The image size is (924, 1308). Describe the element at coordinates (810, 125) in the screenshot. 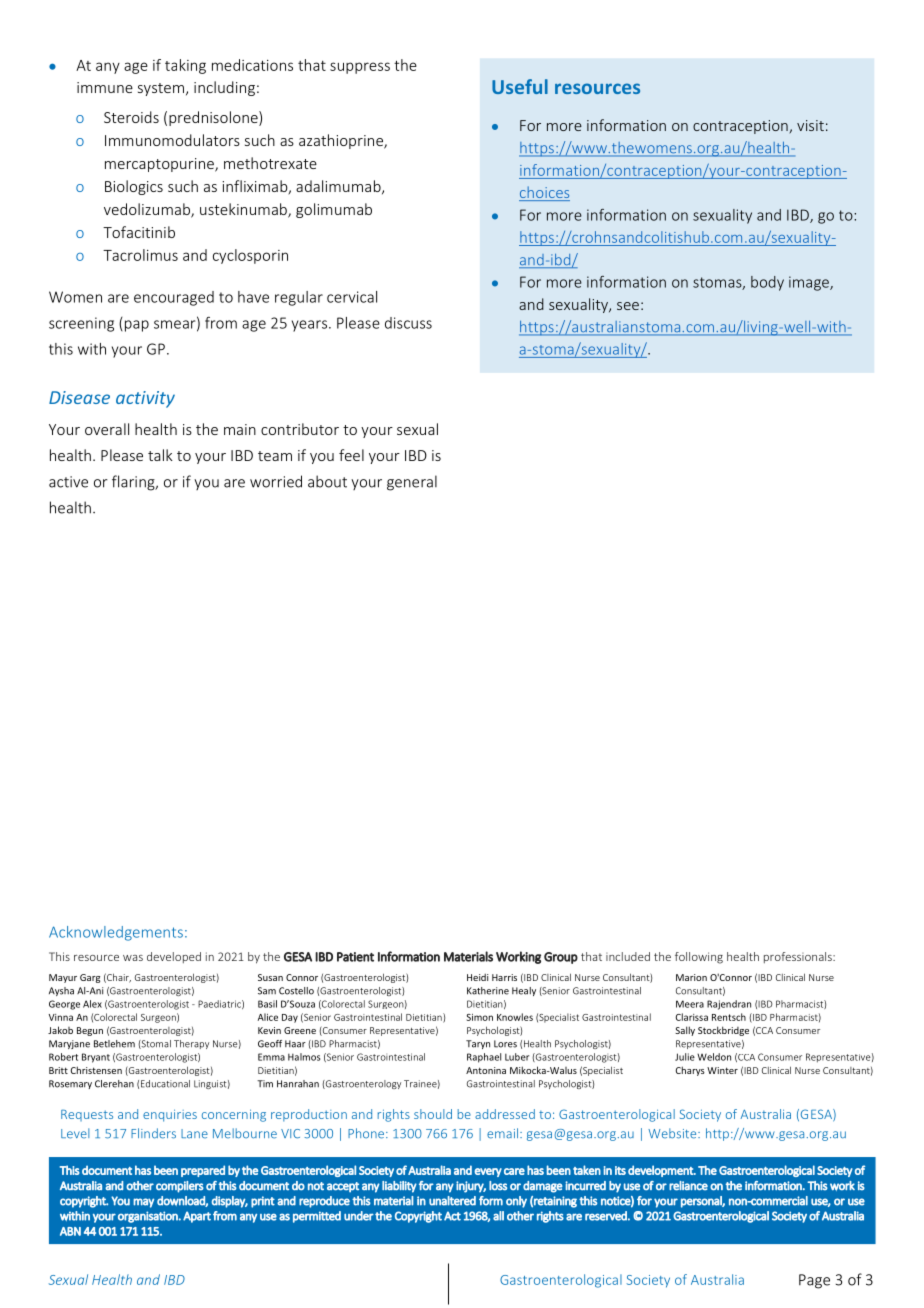

I see `visit` at that location.
